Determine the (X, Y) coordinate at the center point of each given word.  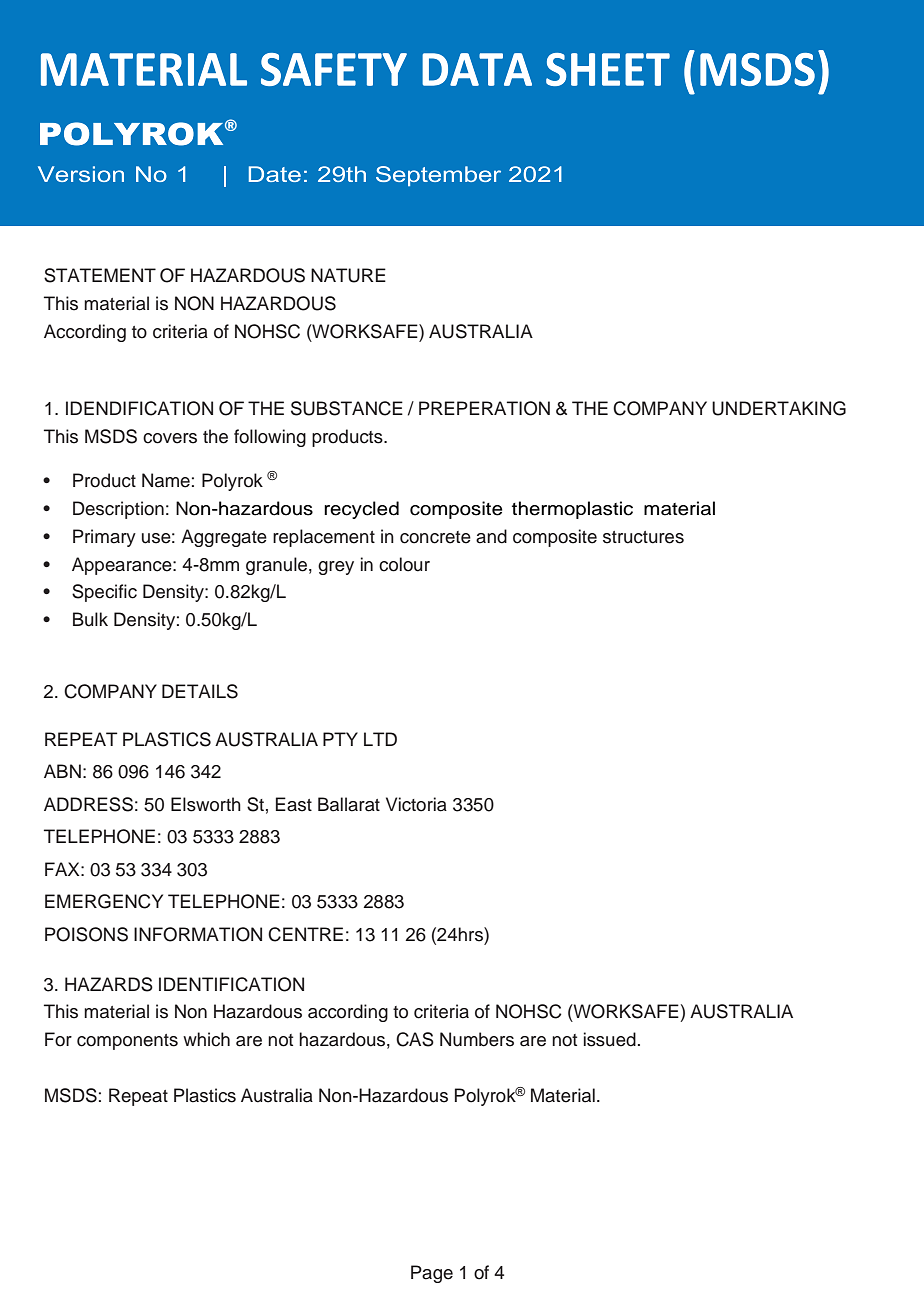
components (127, 1042)
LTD (380, 739)
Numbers (477, 1039)
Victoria (416, 804)
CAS (415, 1039)
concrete (435, 537)
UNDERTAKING (779, 408)
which (206, 1039)
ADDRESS (88, 804)
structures (643, 537)
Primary (104, 538)
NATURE (348, 275)
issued (610, 1039)
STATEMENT (100, 275)
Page (432, 1274)
